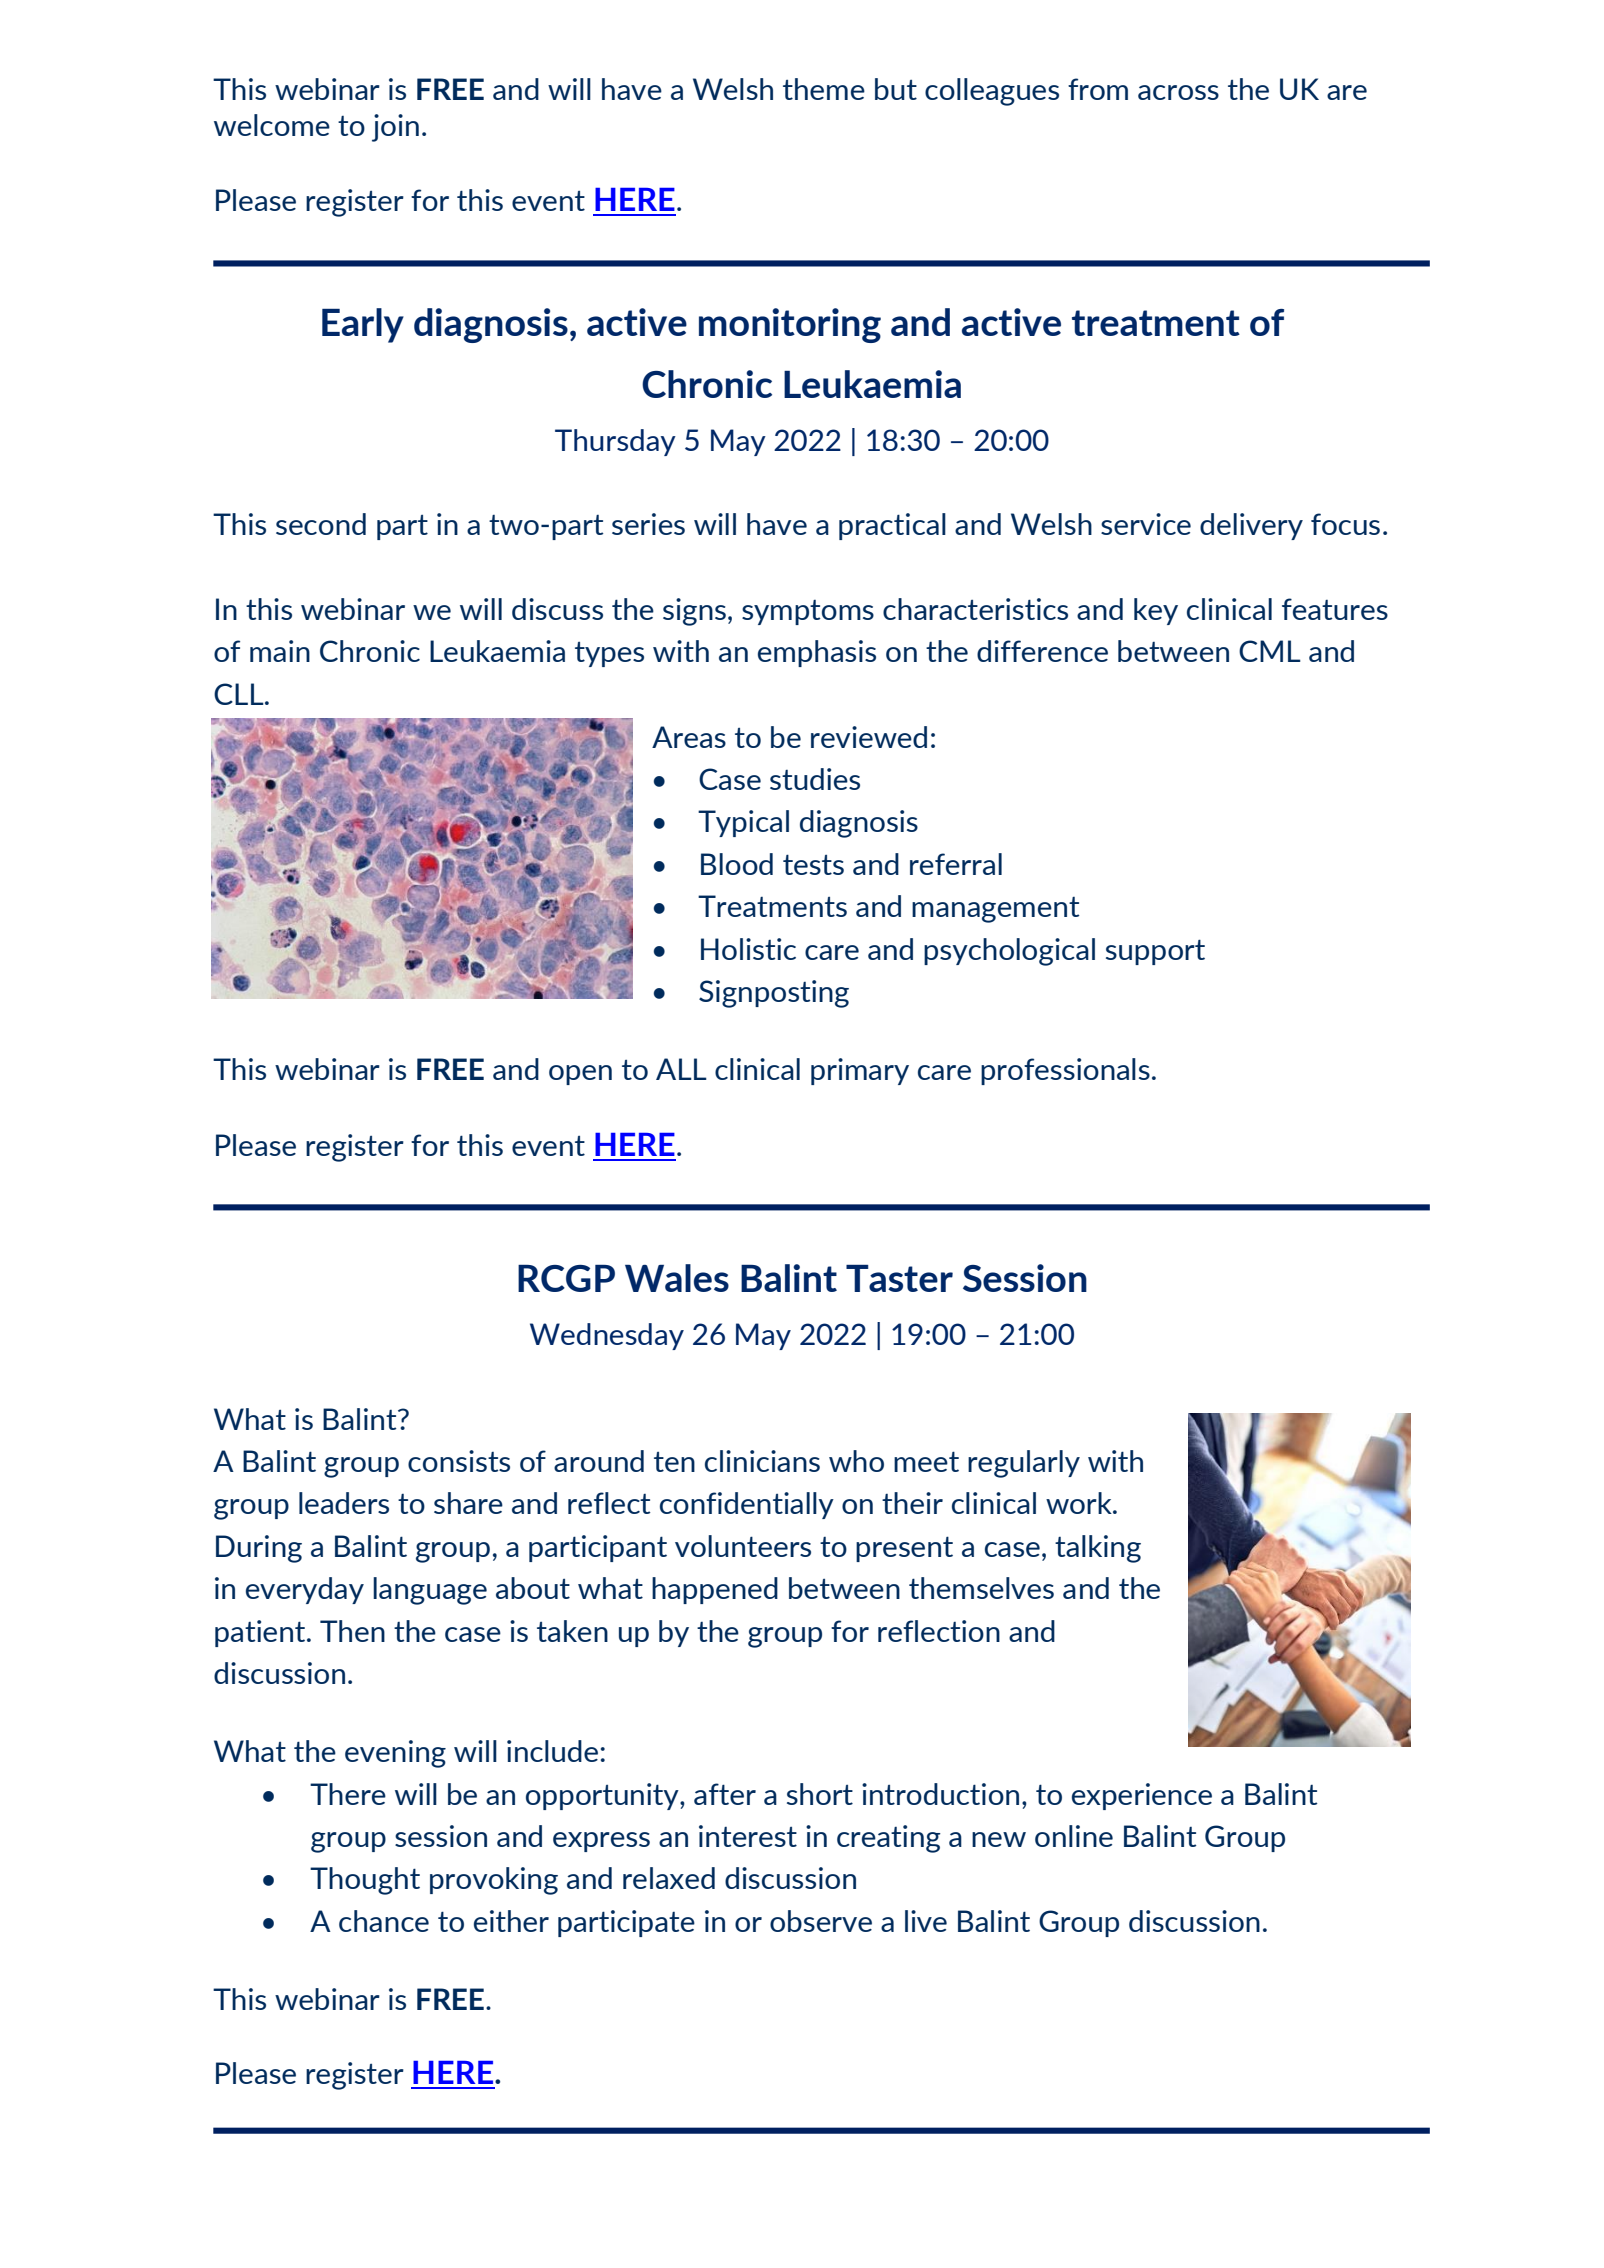  What do you see at coordinates (1155, 952) in the screenshot?
I see `support` at bounding box center [1155, 952].
